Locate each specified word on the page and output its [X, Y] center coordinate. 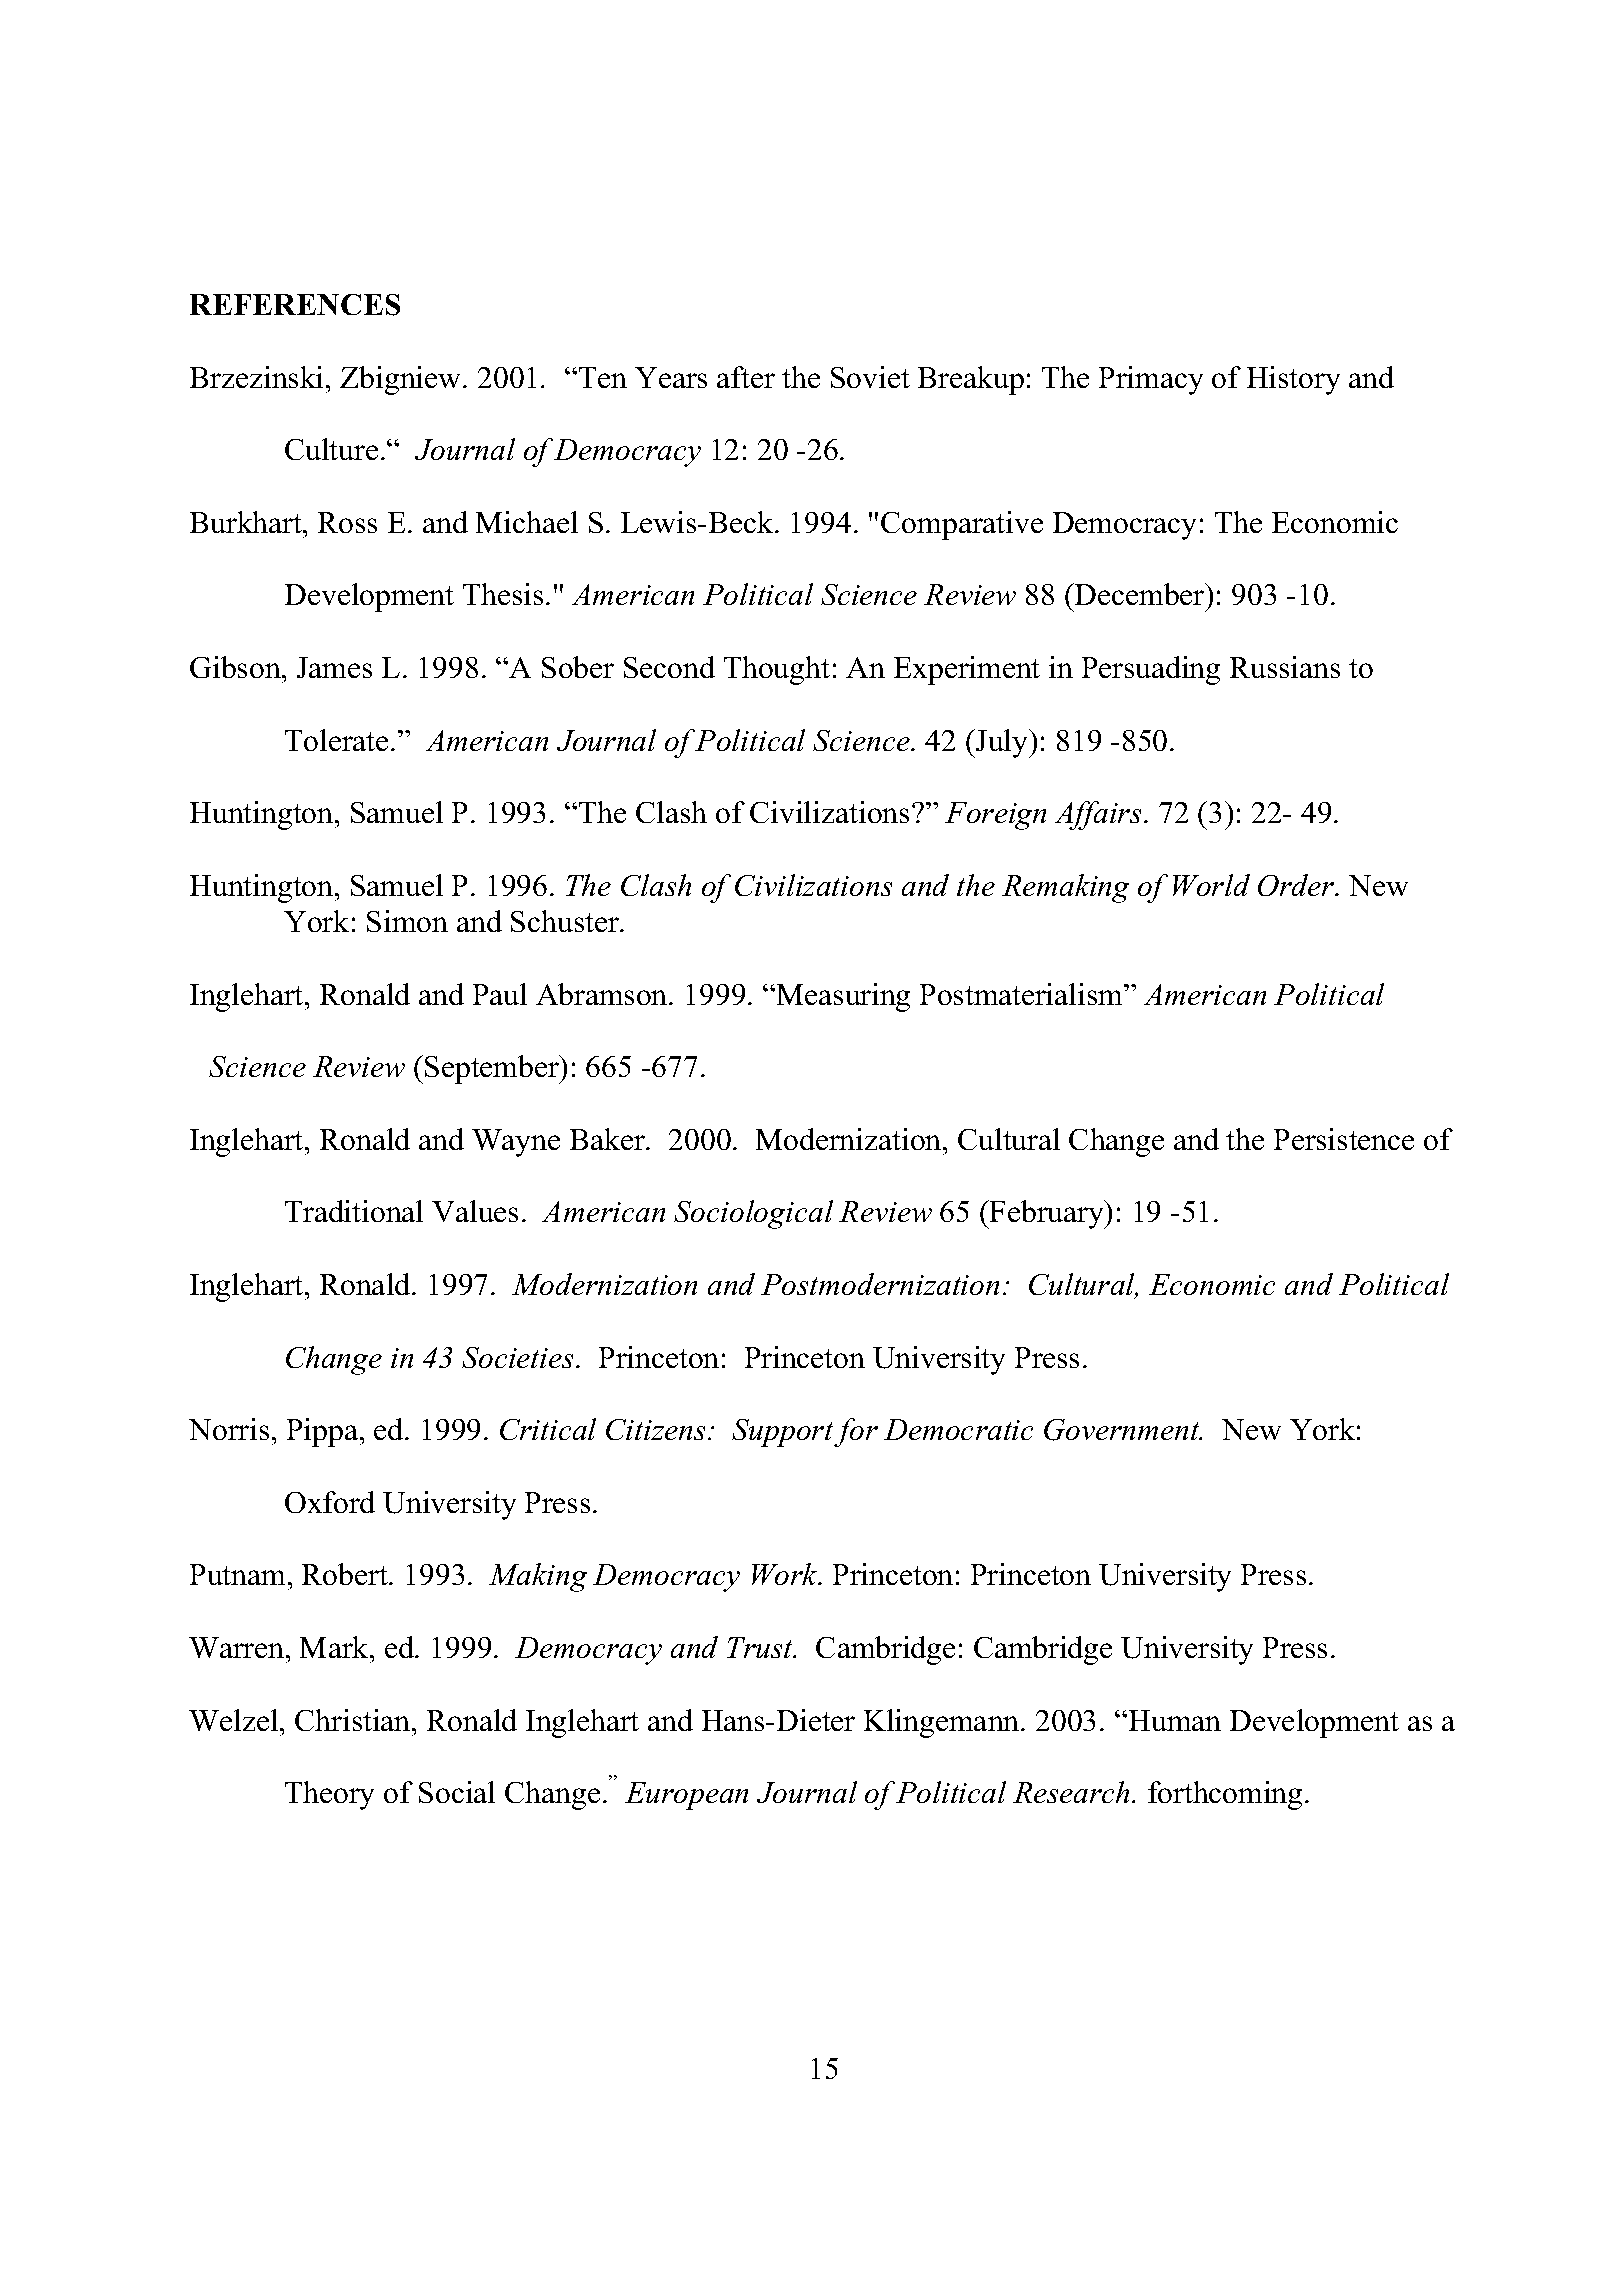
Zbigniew [402, 380]
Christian [354, 1720]
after [746, 377]
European [686, 1796]
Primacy [1151, 380]
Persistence [1344, 1139]
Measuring [843, 997]
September [493, 1069]
